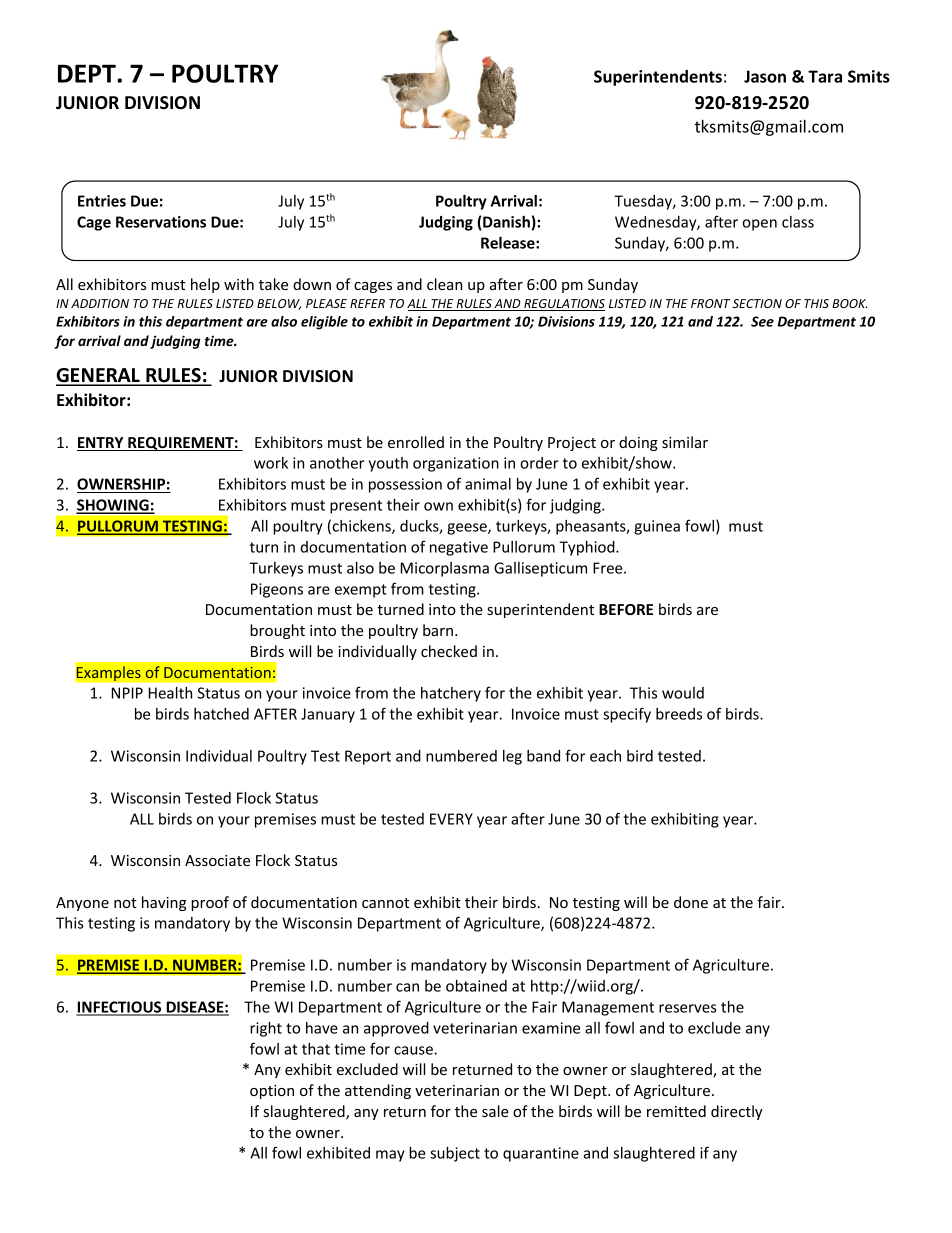 This page has height=1233, width=952. Describe the element at coordinates (451, 819) in the page. I see `EVERY` at that location.
